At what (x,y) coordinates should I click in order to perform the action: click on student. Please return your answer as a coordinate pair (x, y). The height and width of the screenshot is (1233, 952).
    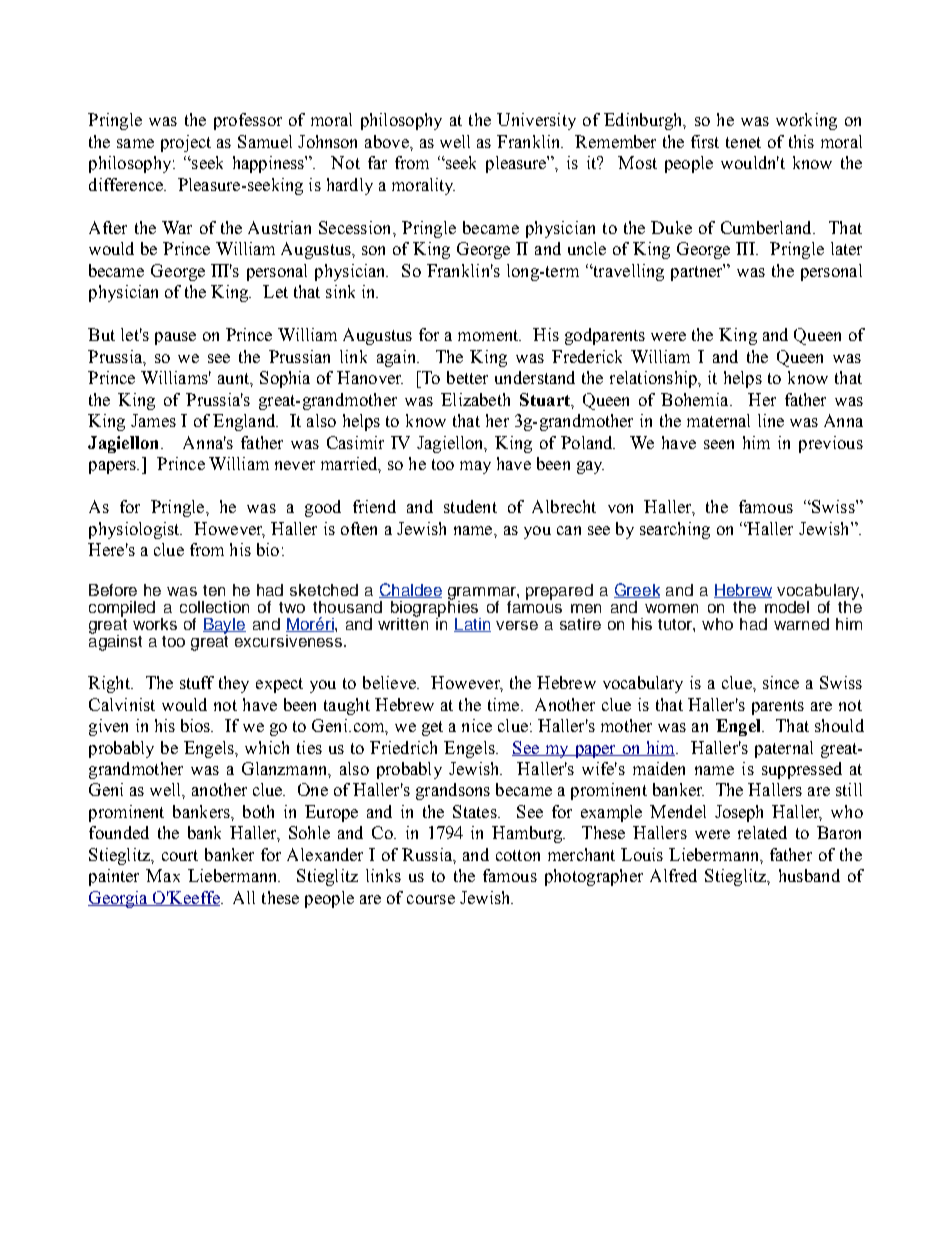
    Looking at the image, I should click on (470, 506).
